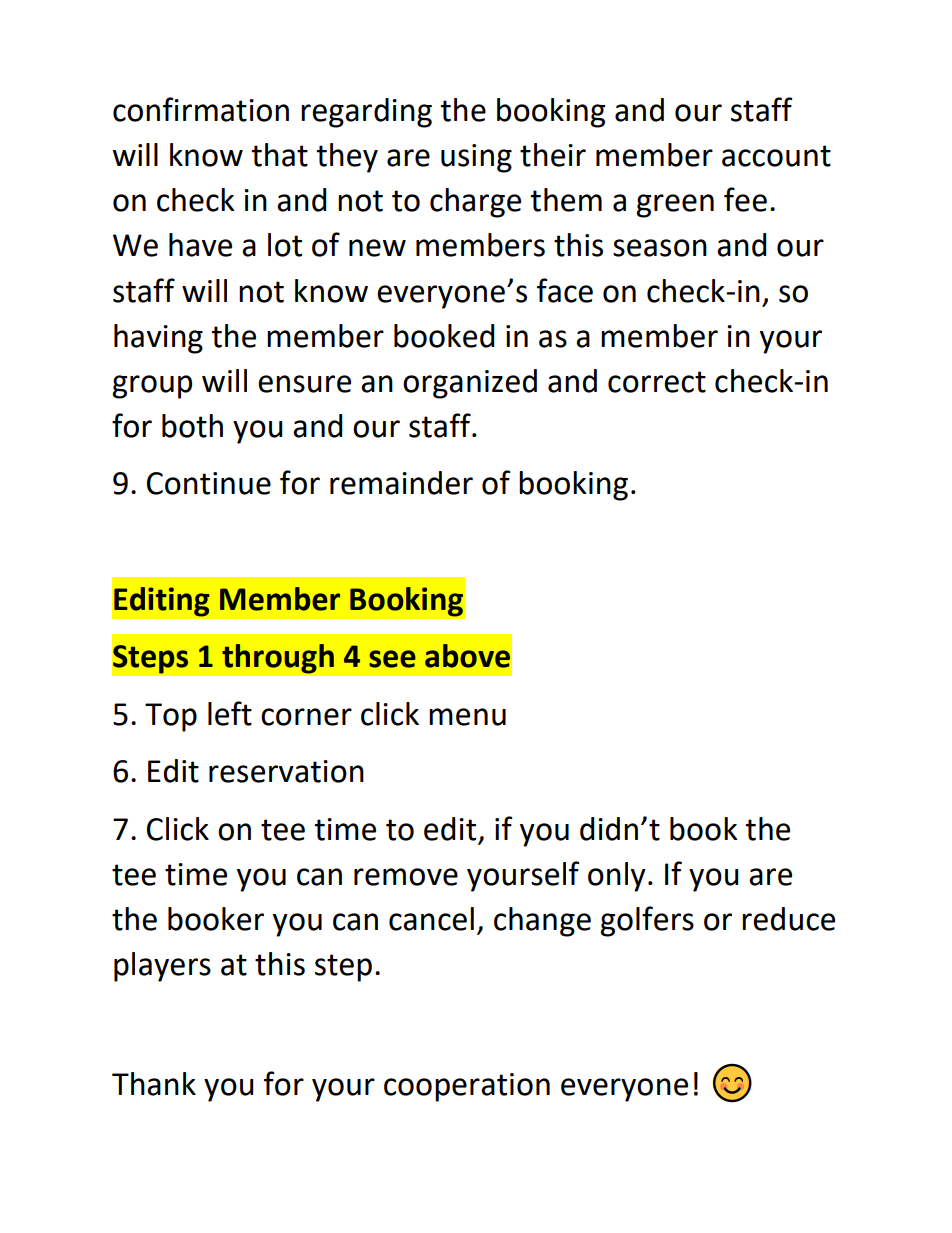 The image size is (952, 1233). Describe the element at coordinates (392, 659) in the document. I see `see` at that location.
